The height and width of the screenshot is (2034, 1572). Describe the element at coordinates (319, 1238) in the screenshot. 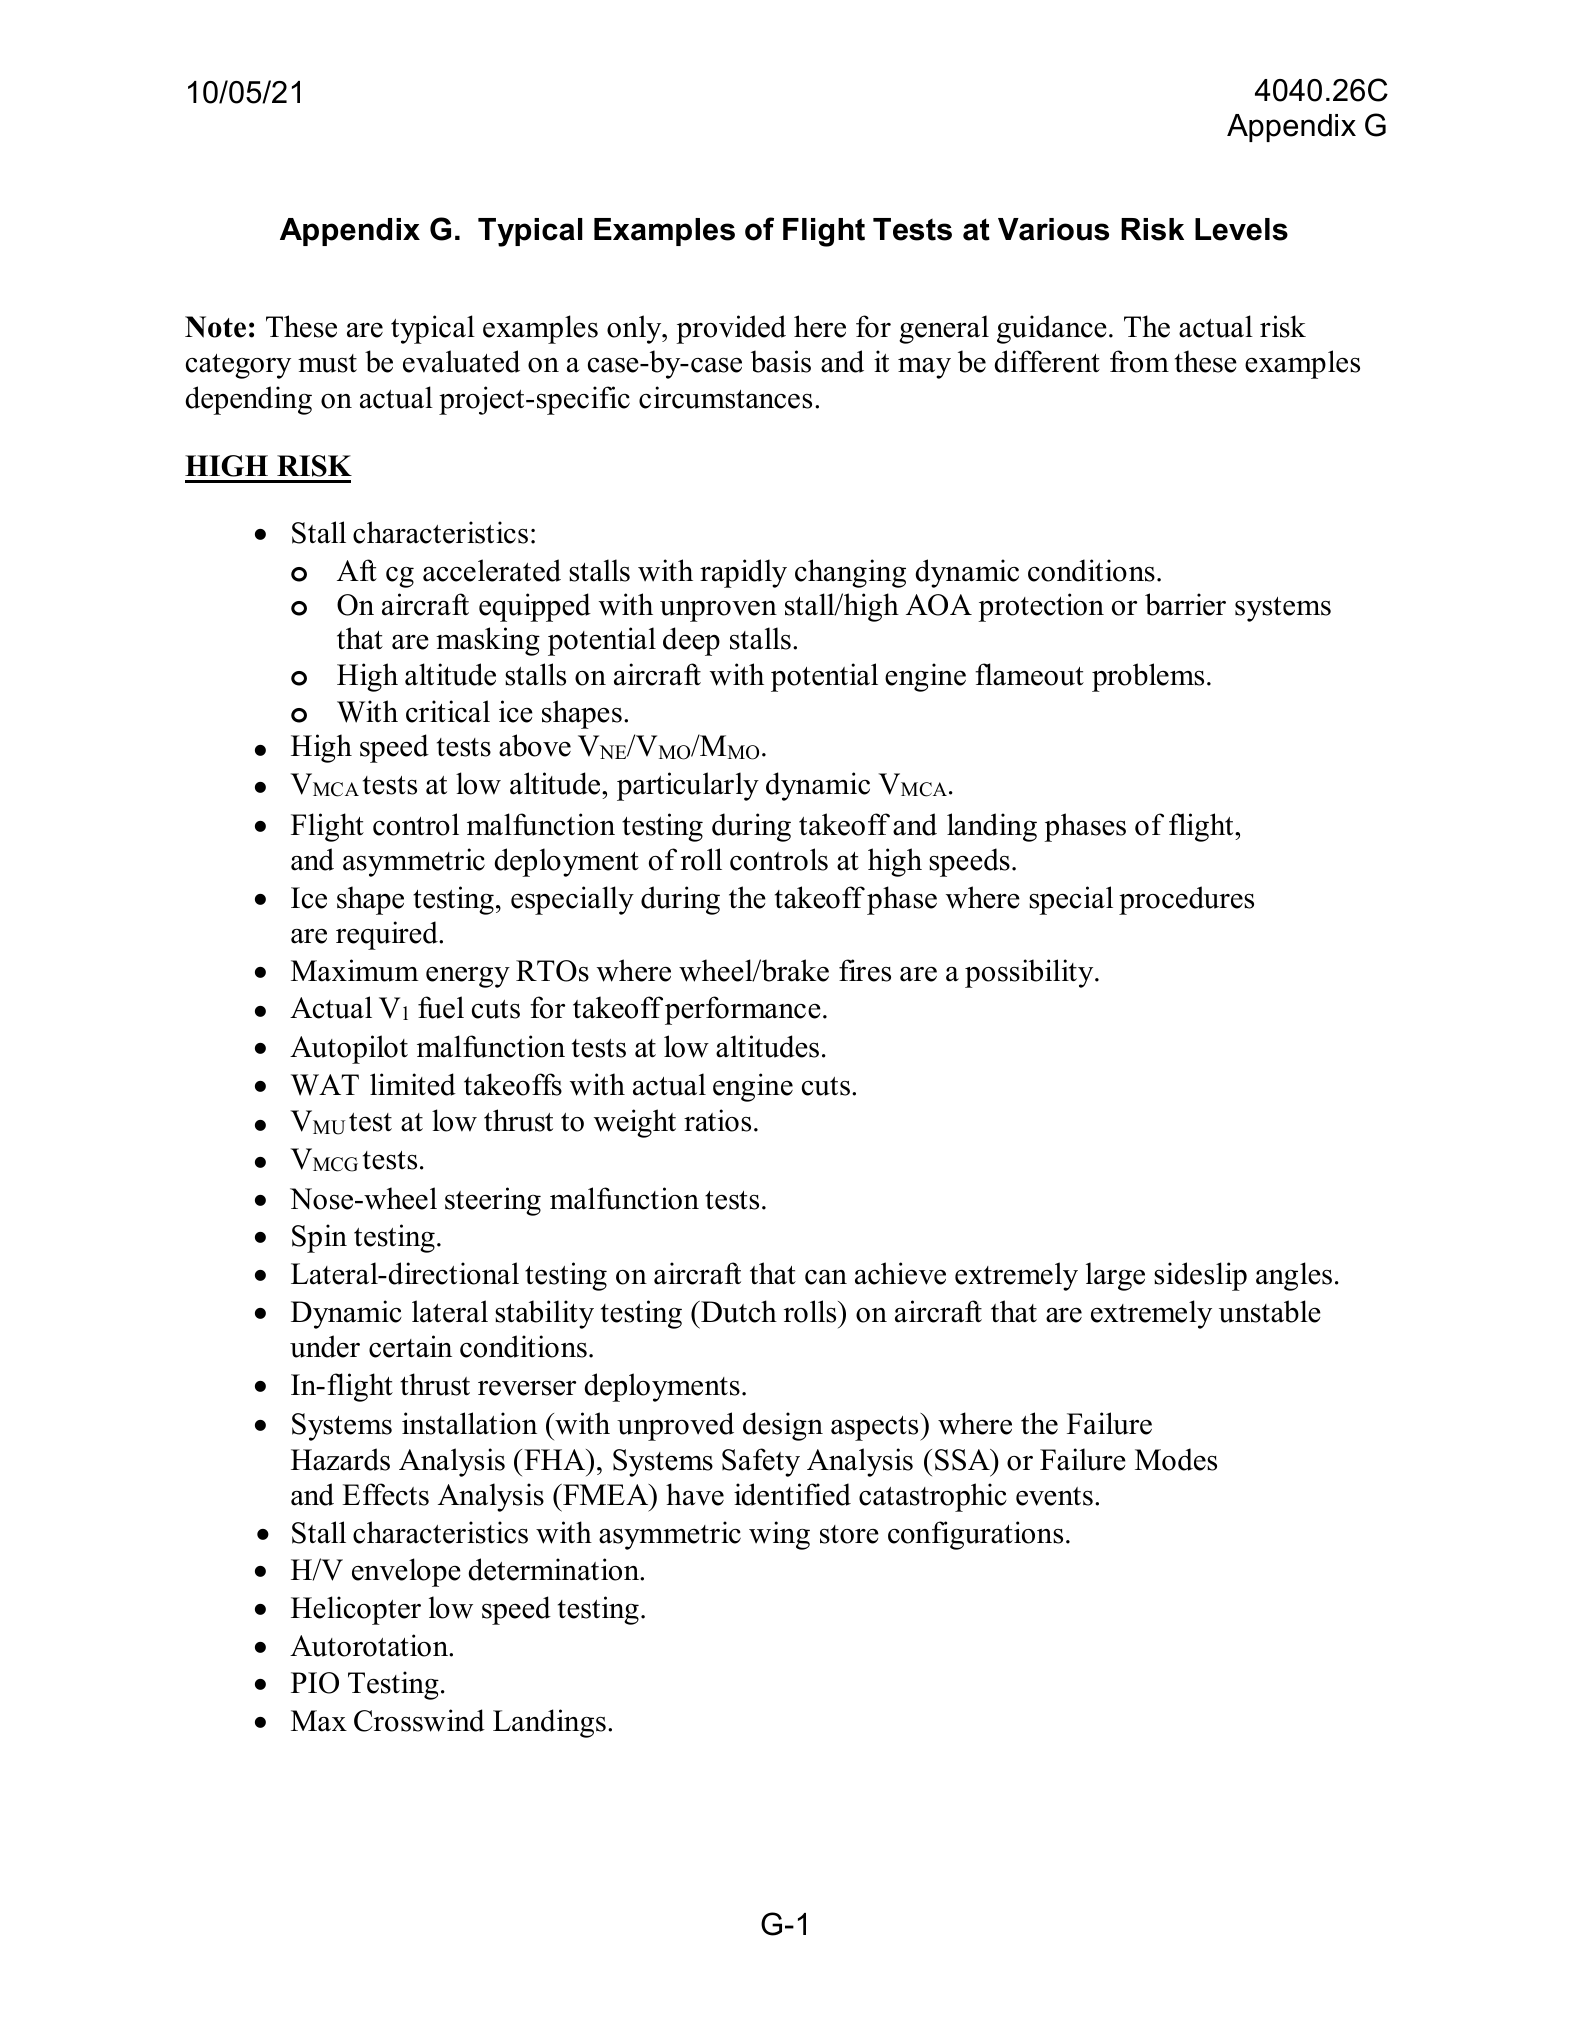

I see `Spin` at that location.
